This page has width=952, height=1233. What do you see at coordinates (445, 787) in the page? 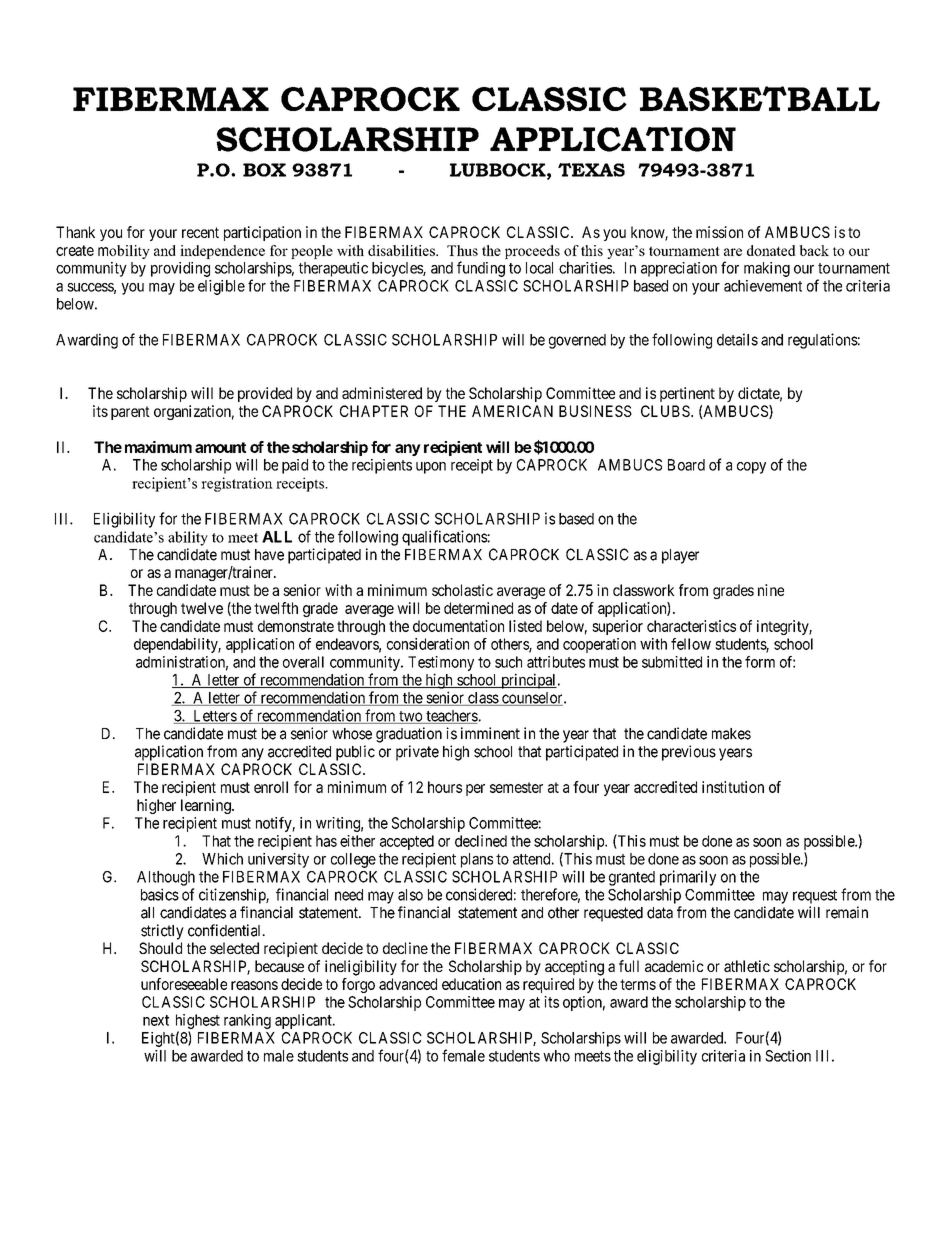
I see `hours` at bounding box center [445, 787].
